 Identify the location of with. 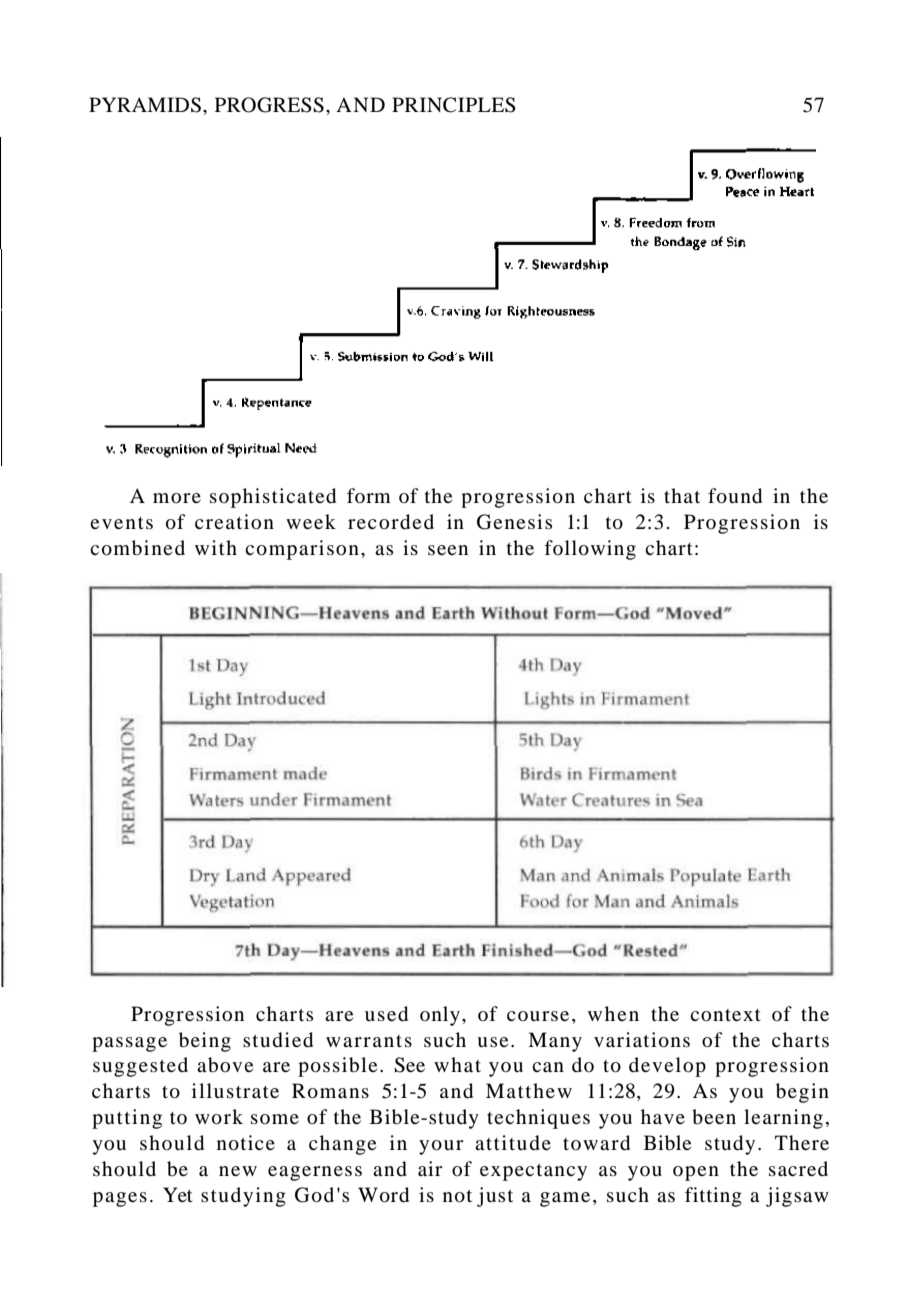
(216, 547).
